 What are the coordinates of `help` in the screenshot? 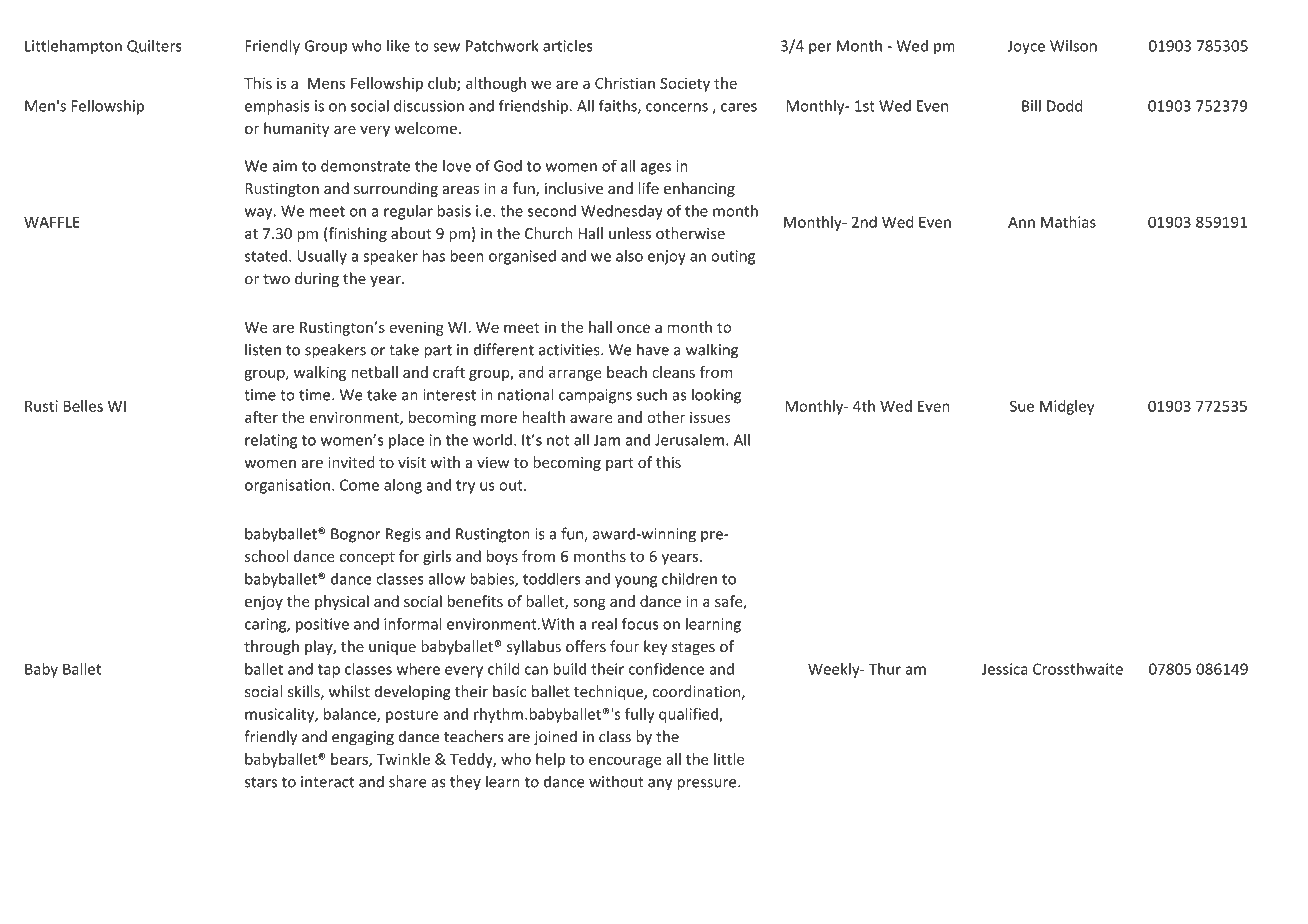 It's located at (550, 760).
